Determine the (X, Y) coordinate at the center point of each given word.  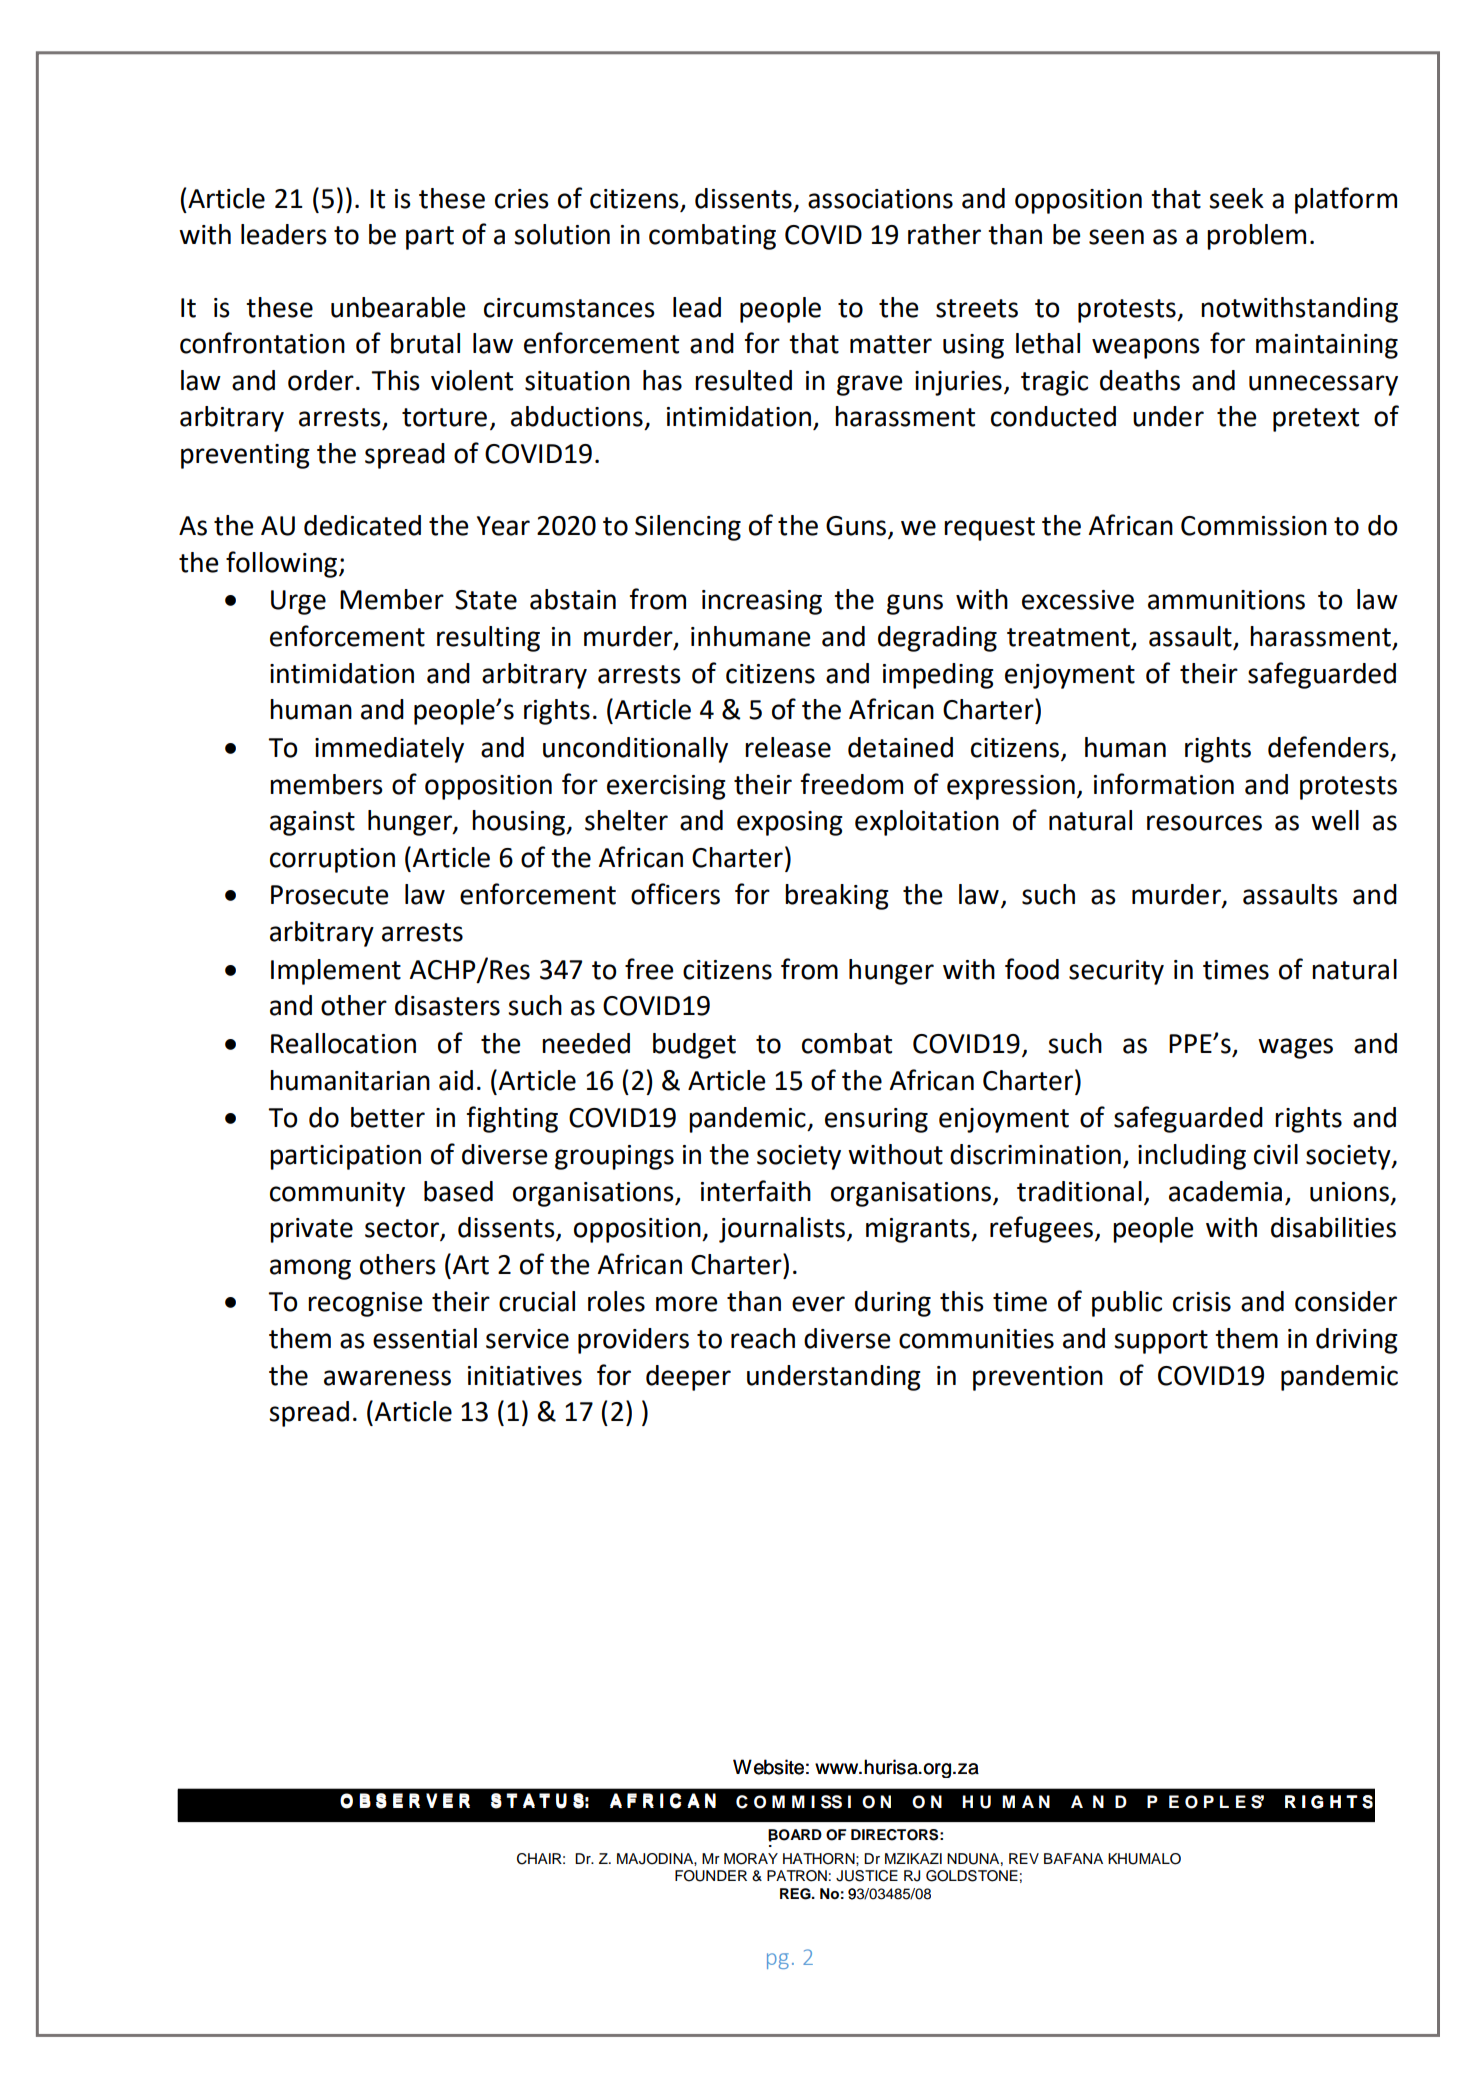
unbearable (398, 307)
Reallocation (343, 1043)
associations (880, 199)
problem (1256, 237)
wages (1295, 1048)
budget (694, 1046)
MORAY (751, 1859)
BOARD (795, 1835)
